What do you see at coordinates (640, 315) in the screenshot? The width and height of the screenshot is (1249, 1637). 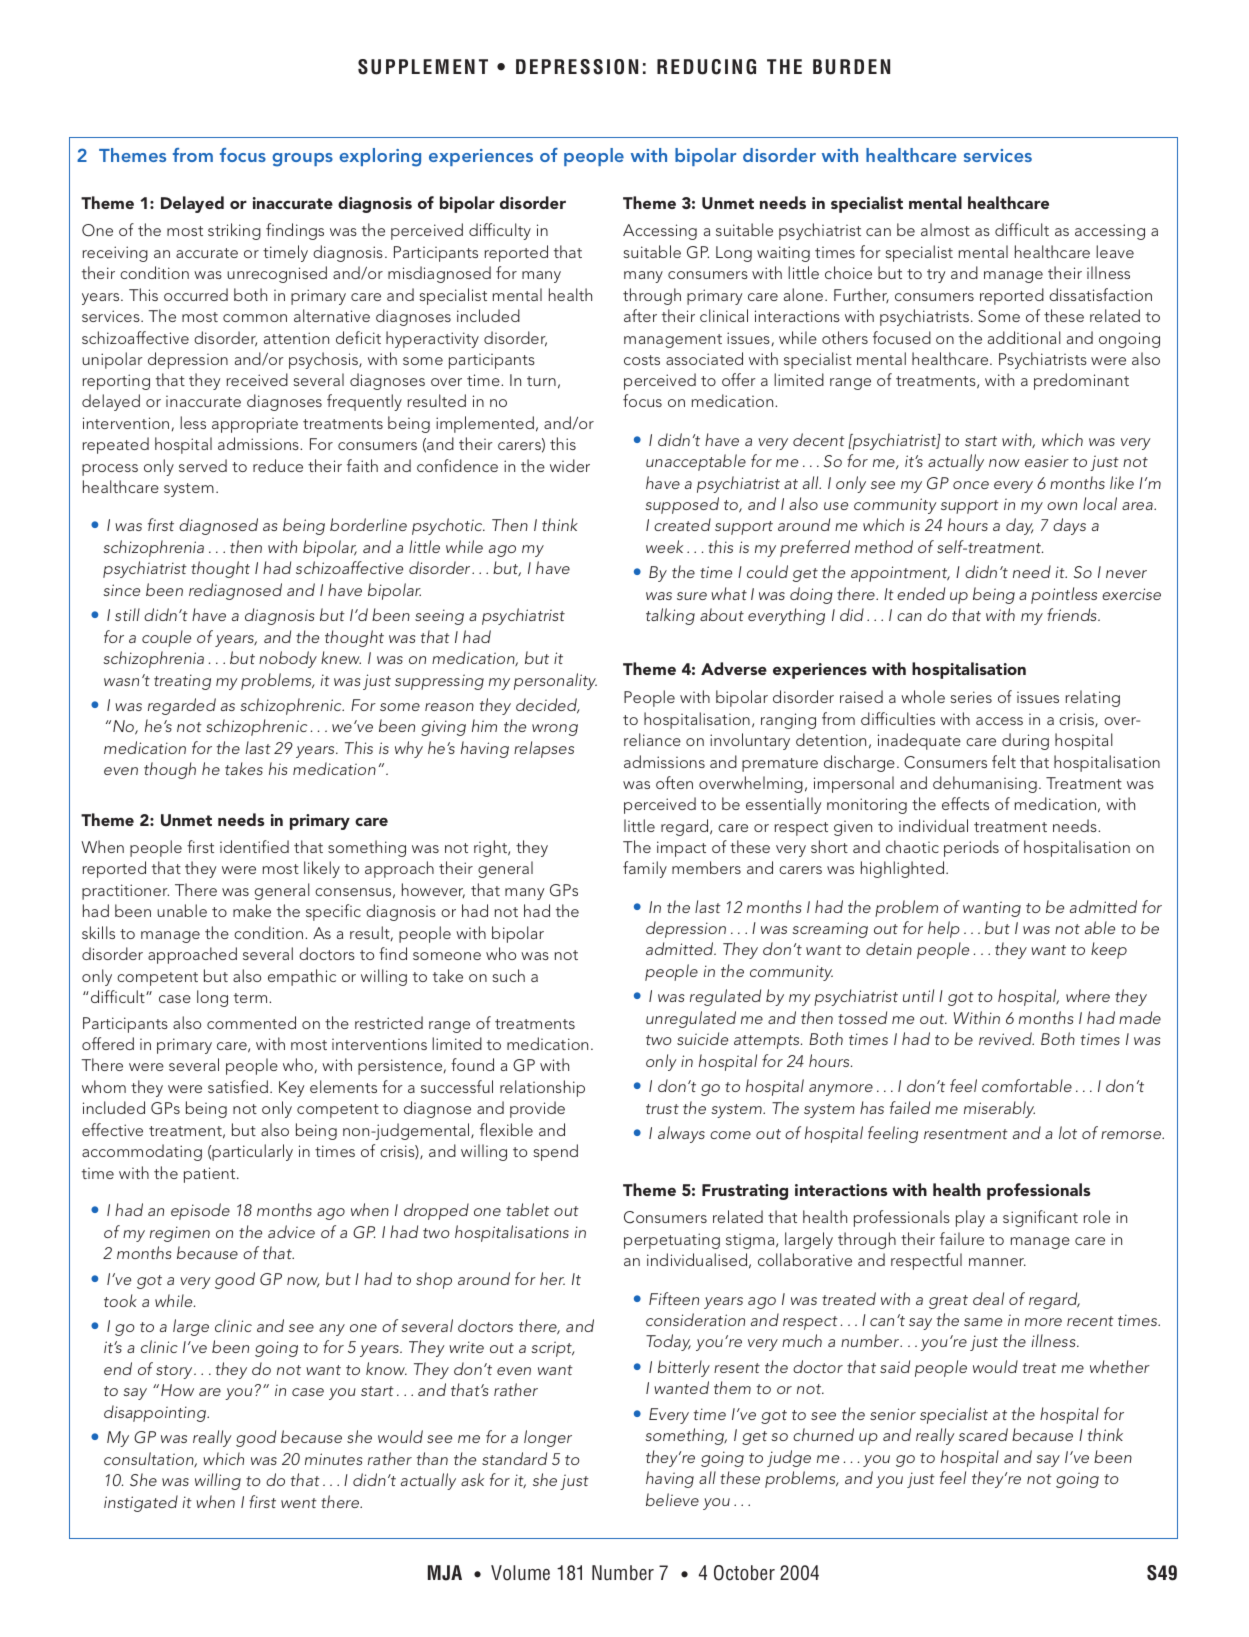 I see `after` at bounding box center [640, 315].
